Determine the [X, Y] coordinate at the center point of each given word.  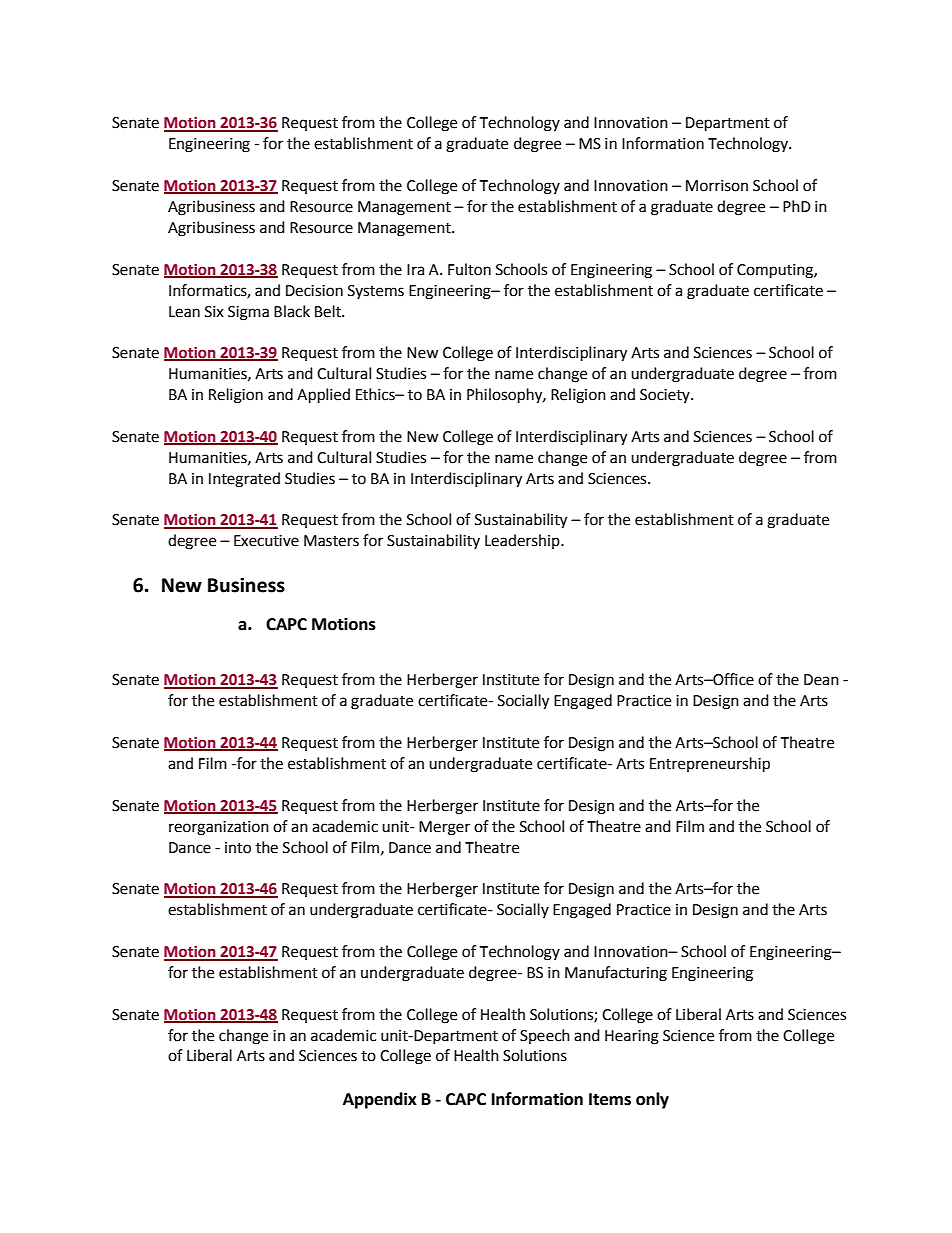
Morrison [717, 186]
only [652, 1100]
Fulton [469, 269]
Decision [314, 291]
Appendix [380, 1100]
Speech [545, 1036]
